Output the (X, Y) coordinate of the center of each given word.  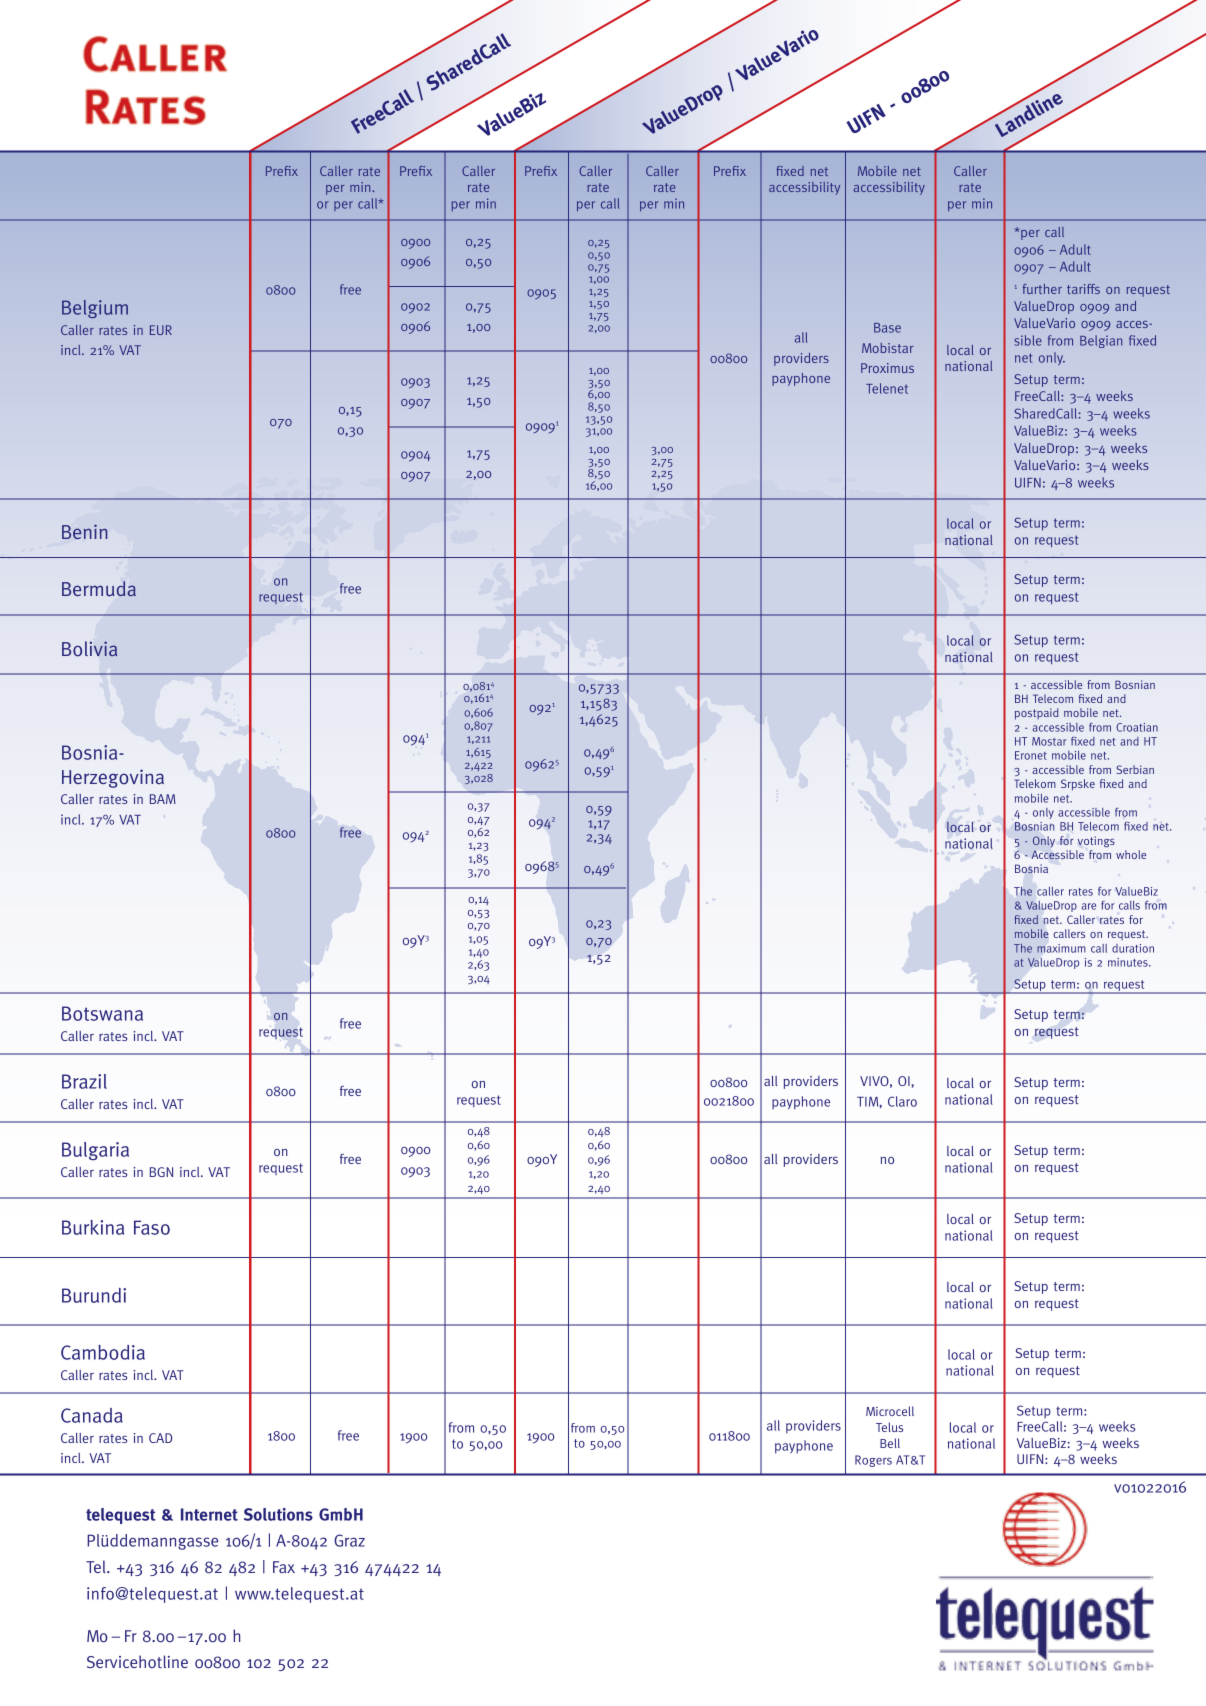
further (1042, 289)
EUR (161, 330)
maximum (1061, 948)
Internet (209, 1514)
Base (887, 328)
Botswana (102, 1013)
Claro (902, 1101)
